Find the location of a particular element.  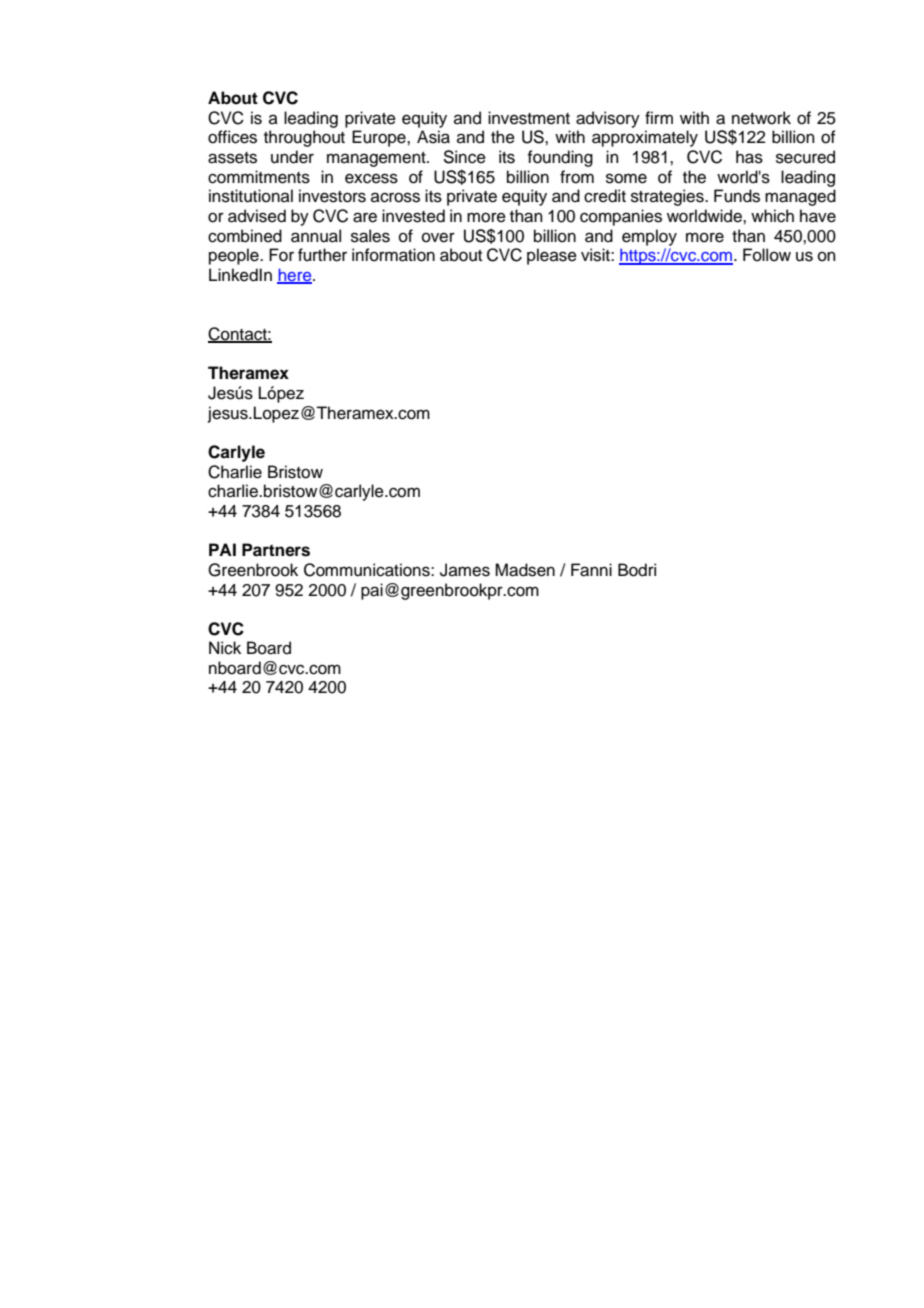

network is located at coordinates (761, 118).
